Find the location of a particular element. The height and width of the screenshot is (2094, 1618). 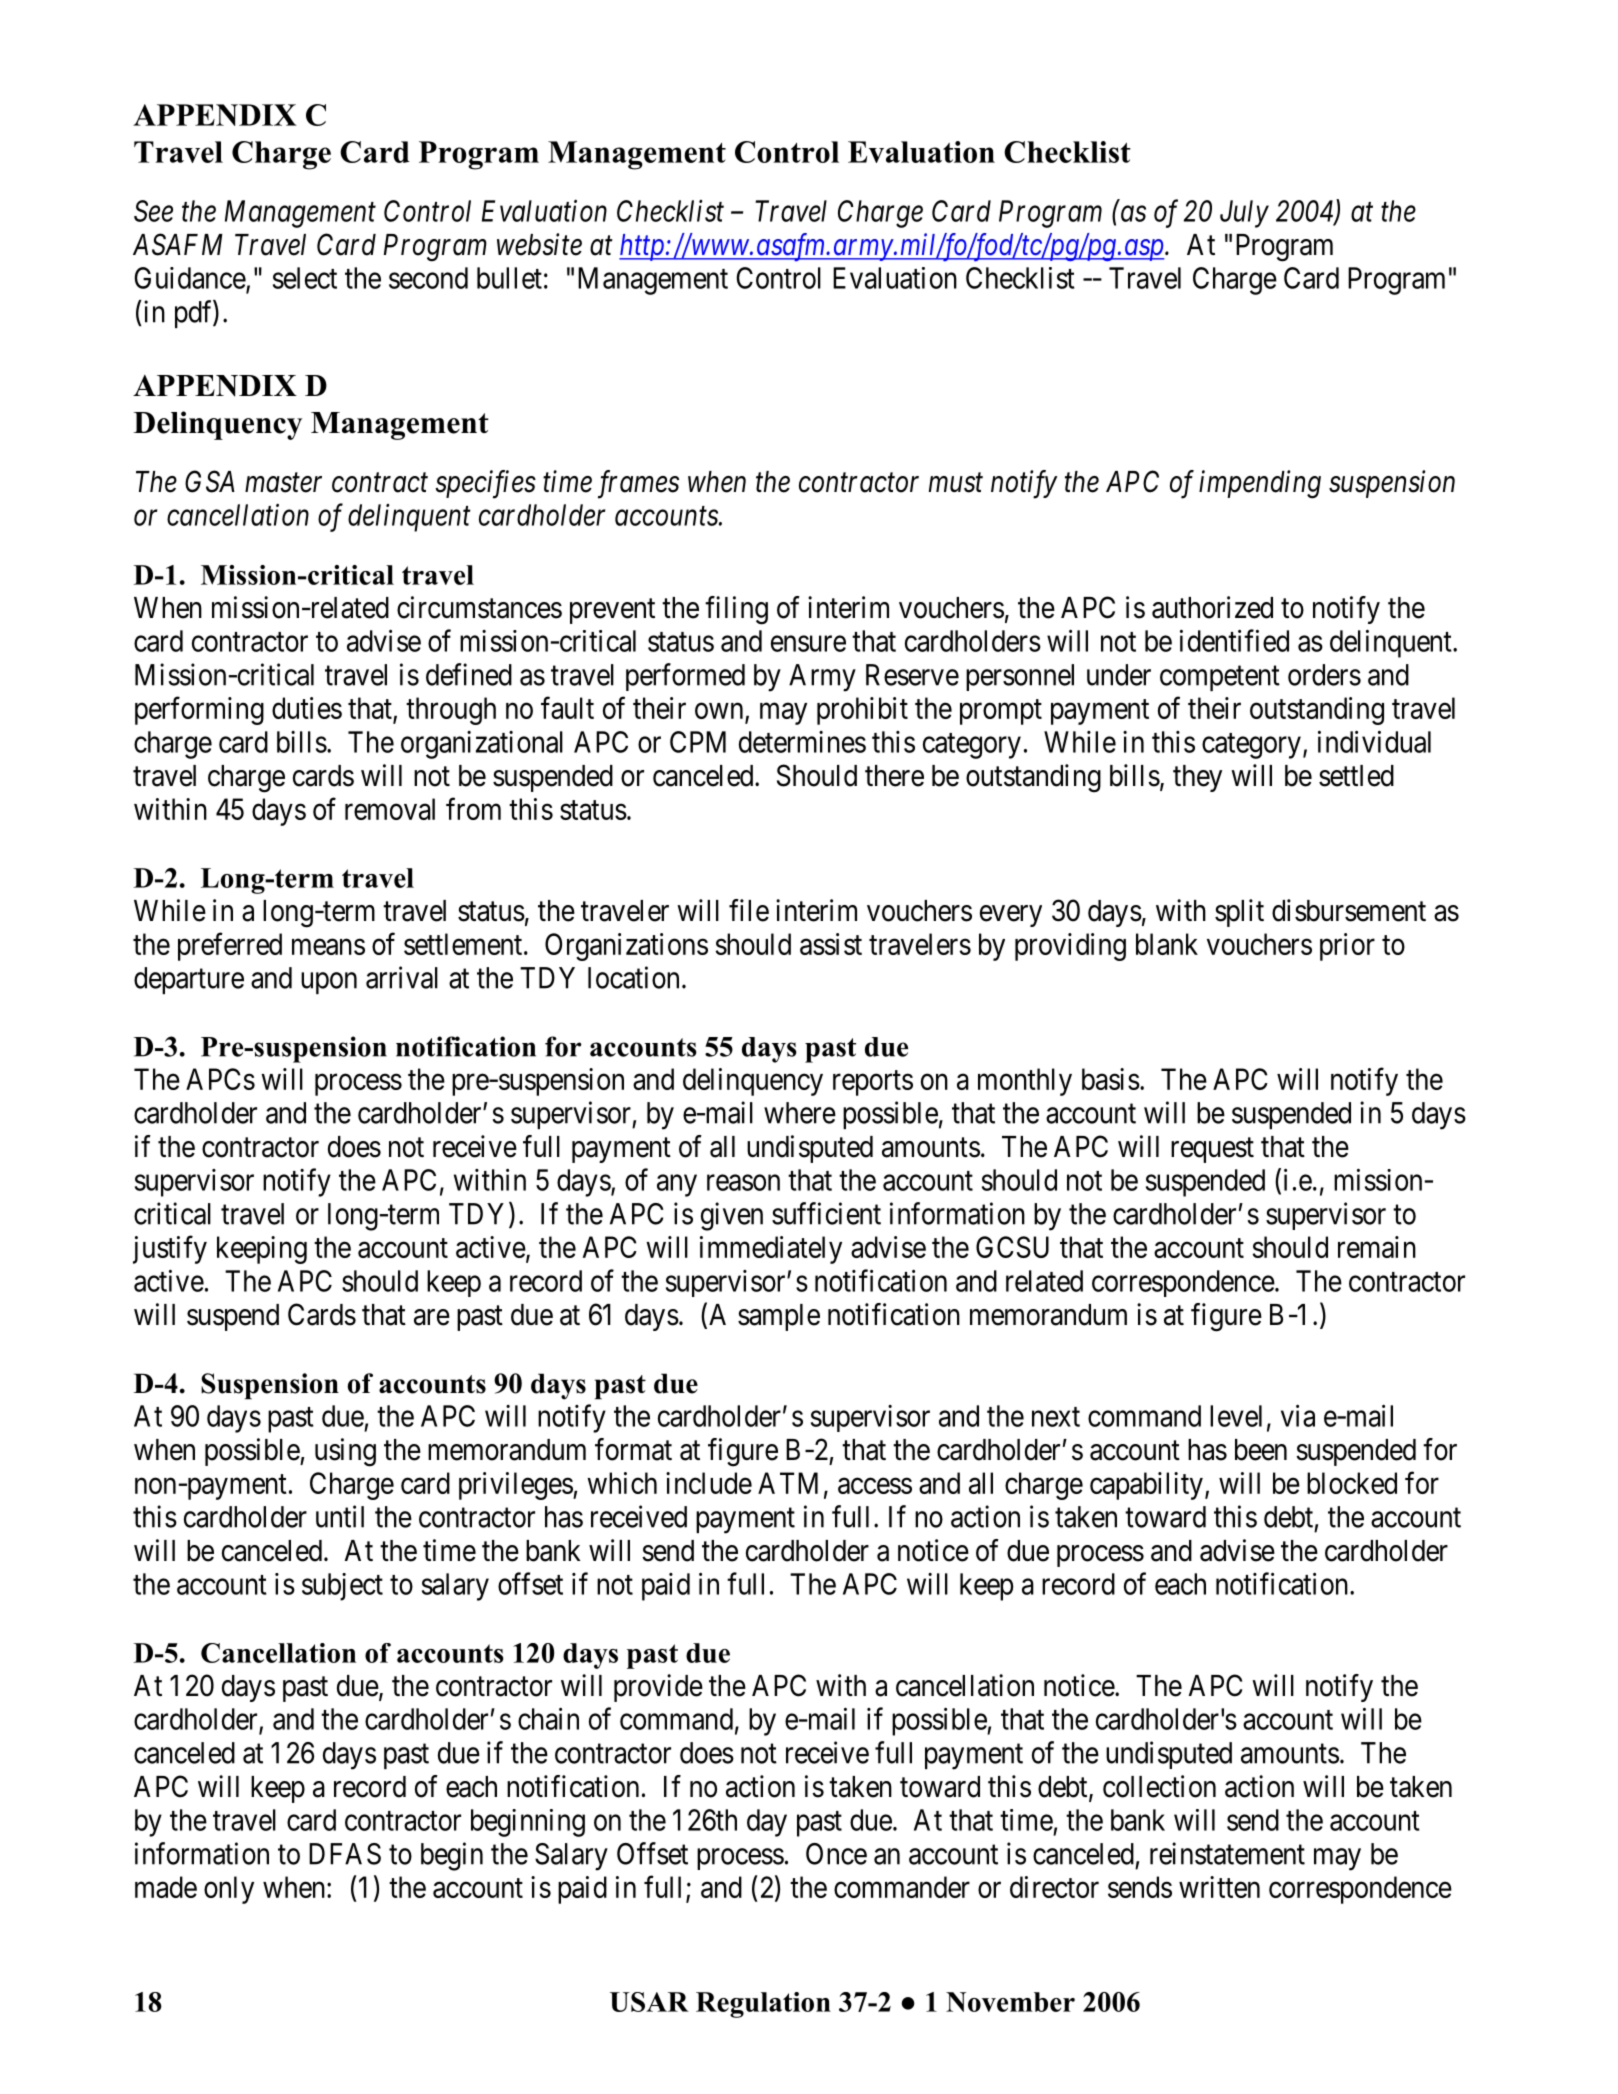

until is located at coordinates (340, 1516).
